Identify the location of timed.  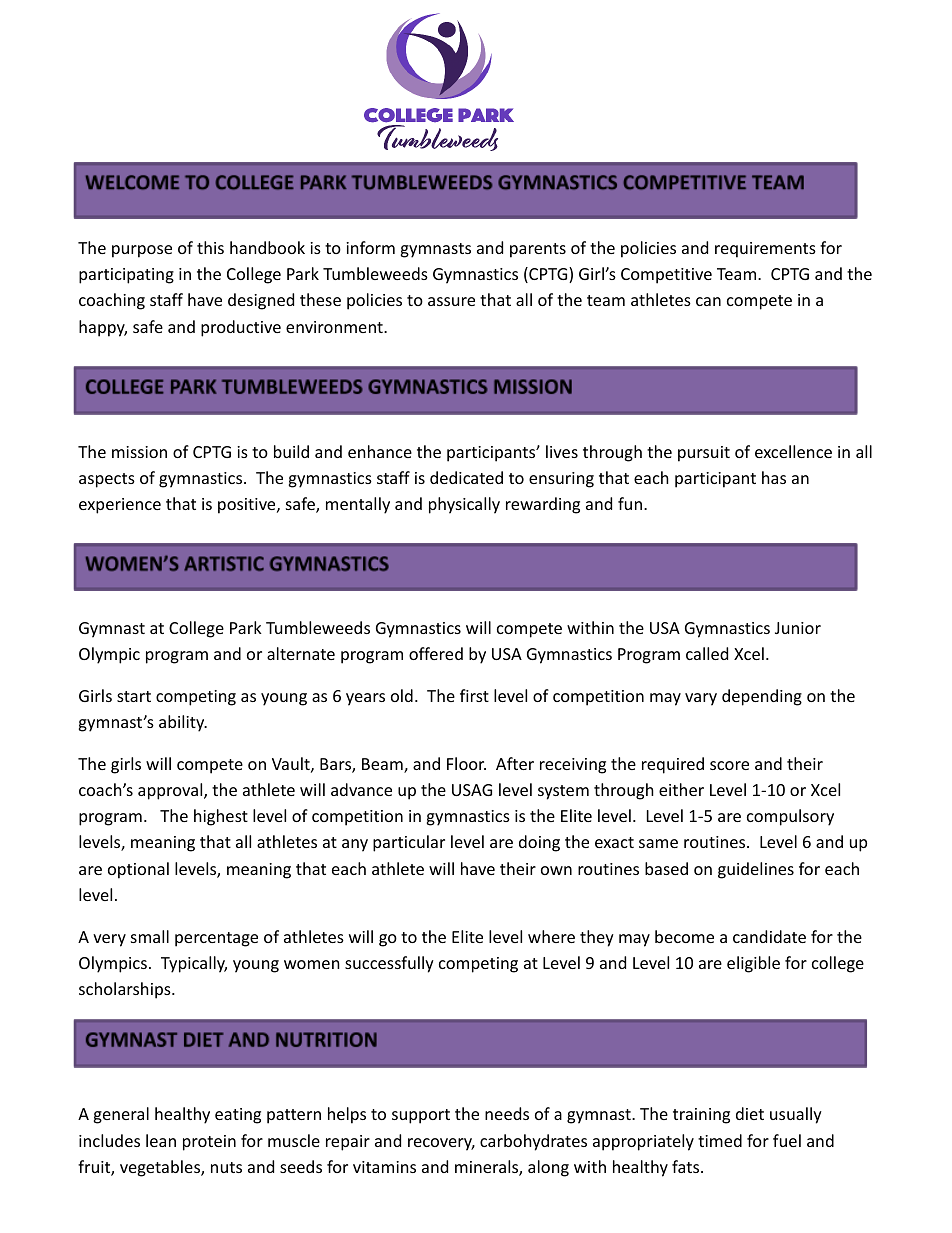
(720, 1140).
